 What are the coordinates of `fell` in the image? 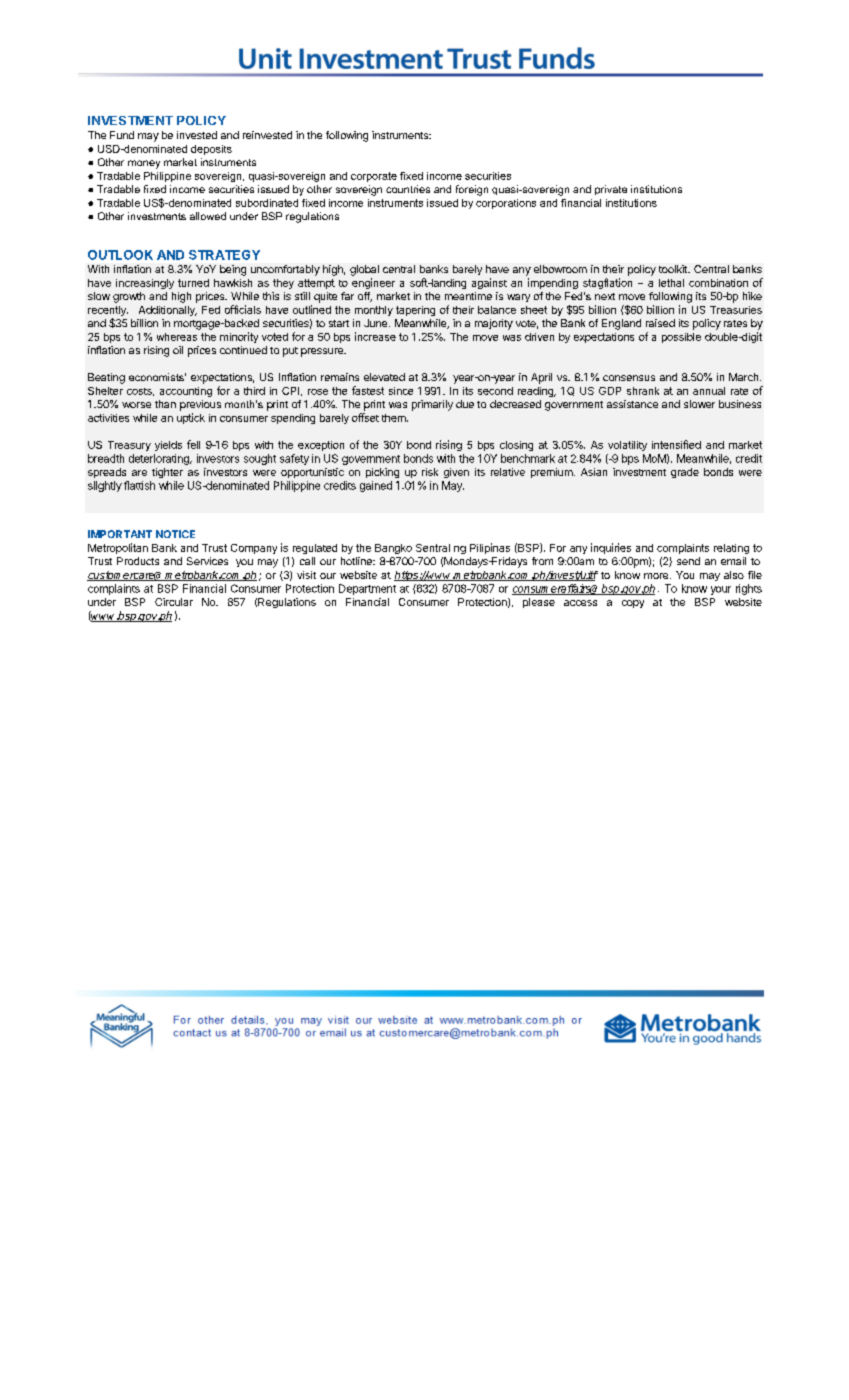 It's located at (193, 444).
